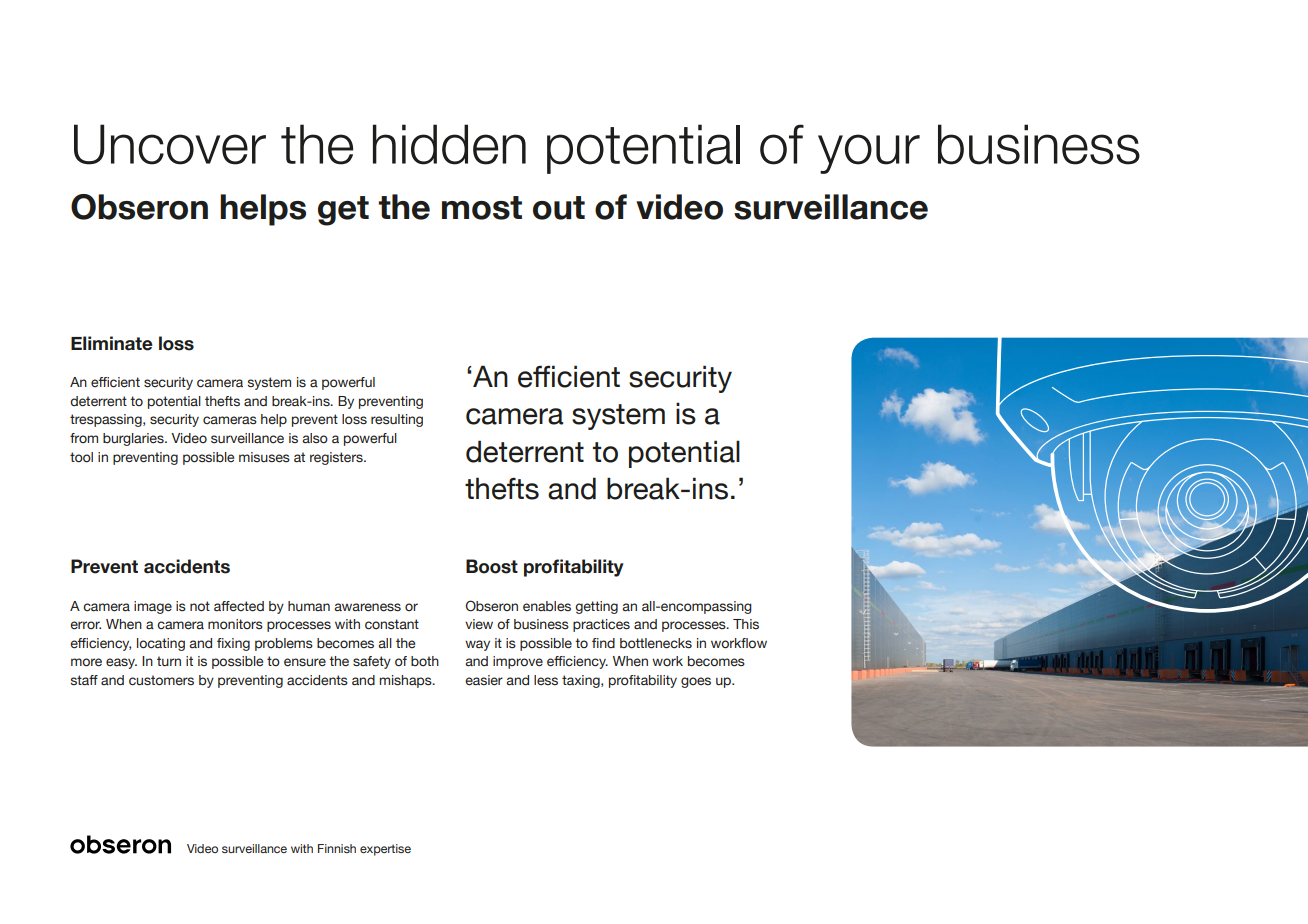 Image resolution: width=1308 pixels, height=924 pixels. I want to click on Boost, so click(492, 566).
